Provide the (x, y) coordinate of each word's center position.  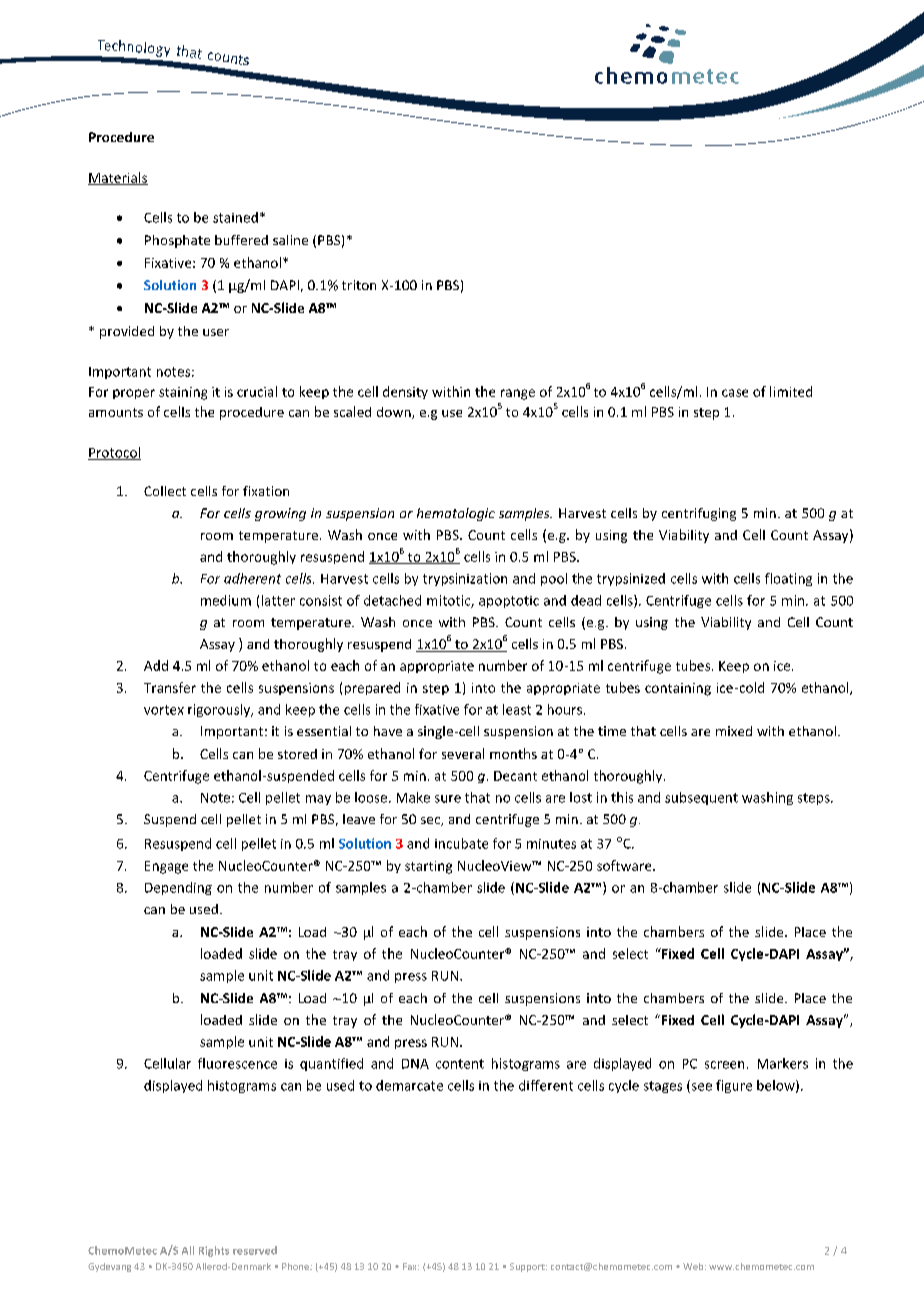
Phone (296, 1266)
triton (359, 285)
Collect (165, 491)
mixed (734, 731)
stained (235, 217)
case (735, 393)
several (463, 753)
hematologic (456, 514)
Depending (178, 888)
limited (791, 391)
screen (724, 1065)
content (460, 1064)
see (700, 1088)
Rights (214, 1251)
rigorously (220, 710)
